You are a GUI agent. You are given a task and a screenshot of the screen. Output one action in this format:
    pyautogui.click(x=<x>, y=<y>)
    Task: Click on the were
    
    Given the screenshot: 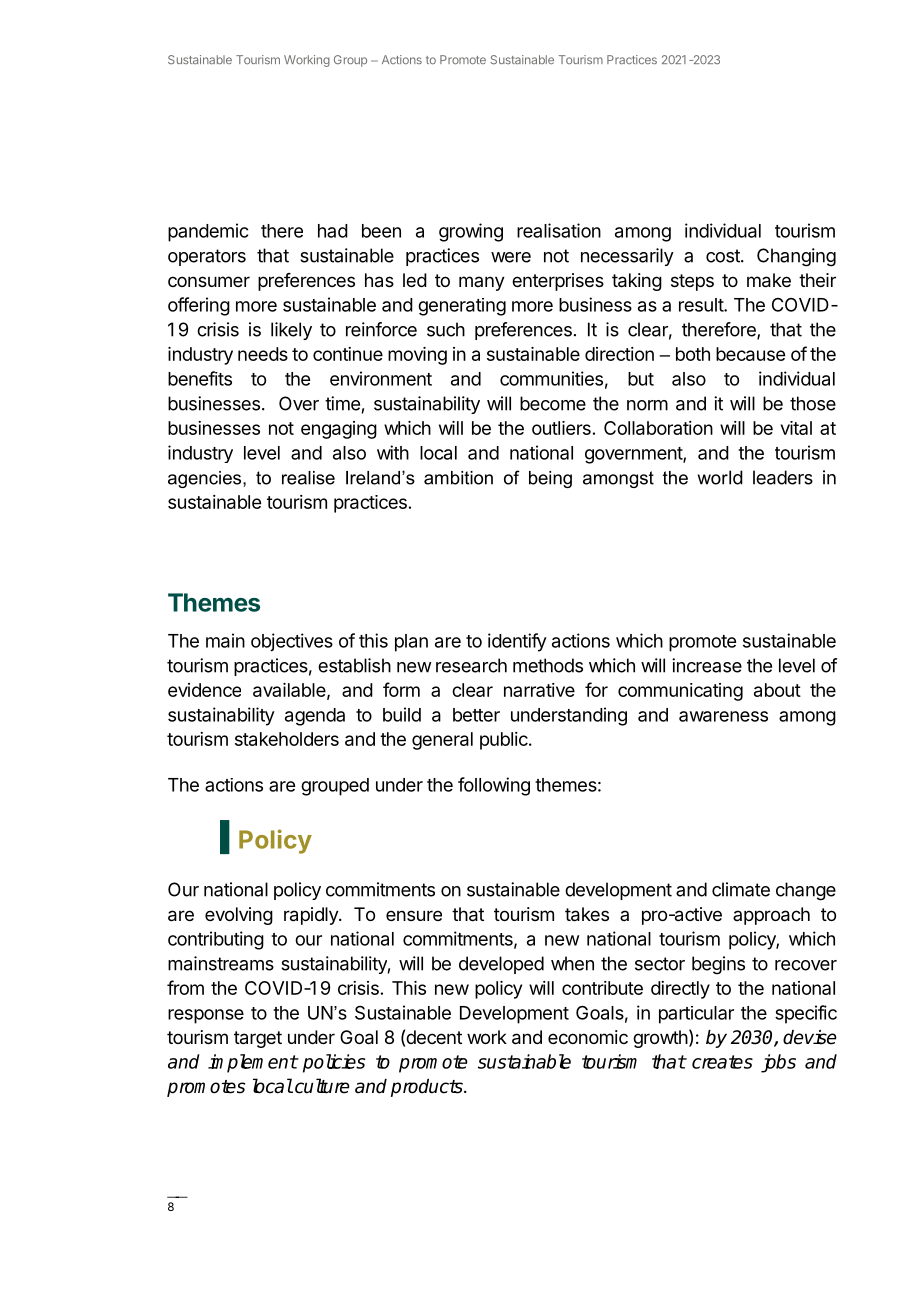 What is the action you would take?
    pyautogui.click(x=511, y=257)
